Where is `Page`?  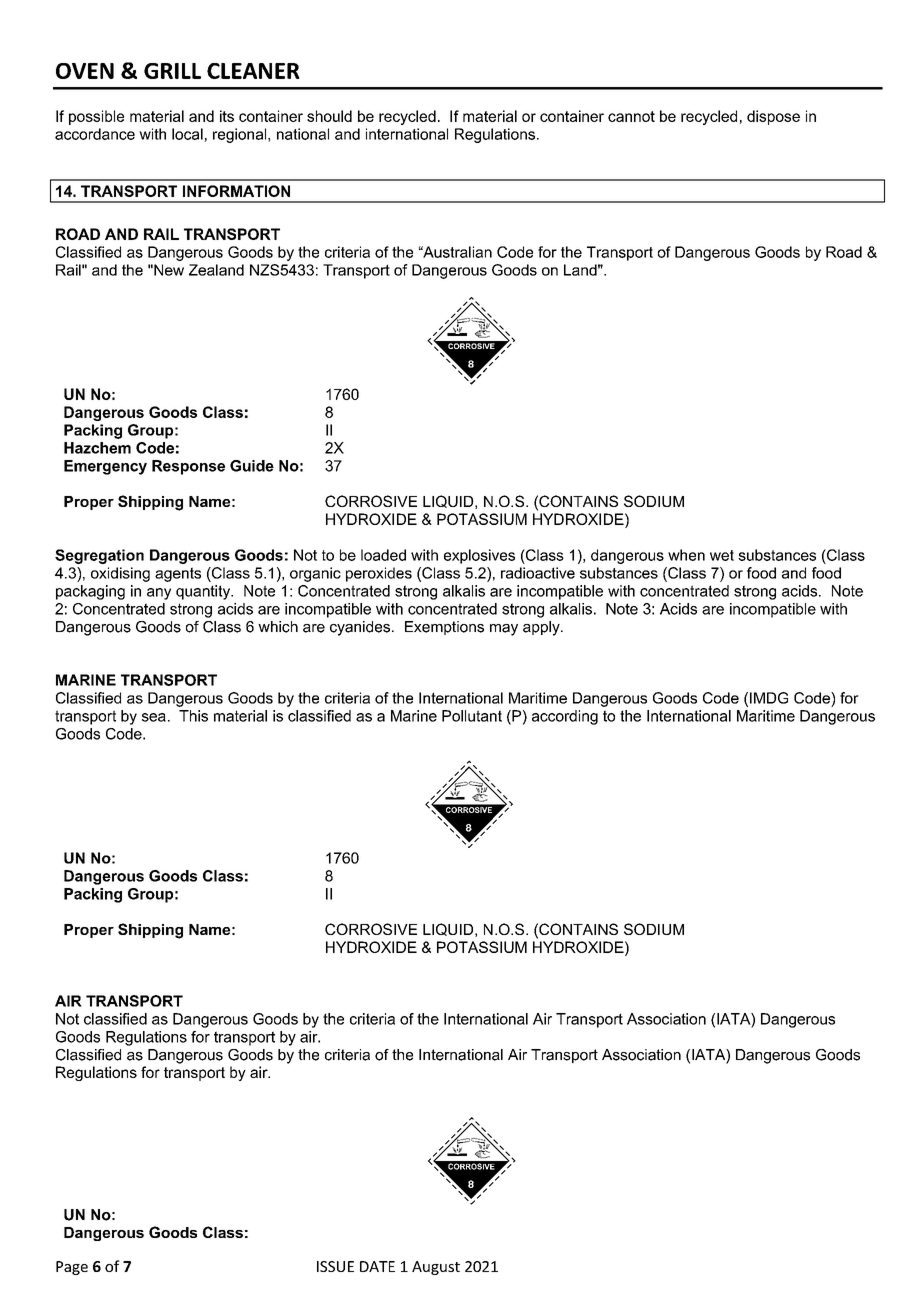
Page is located at coordinates (72, 1268).
